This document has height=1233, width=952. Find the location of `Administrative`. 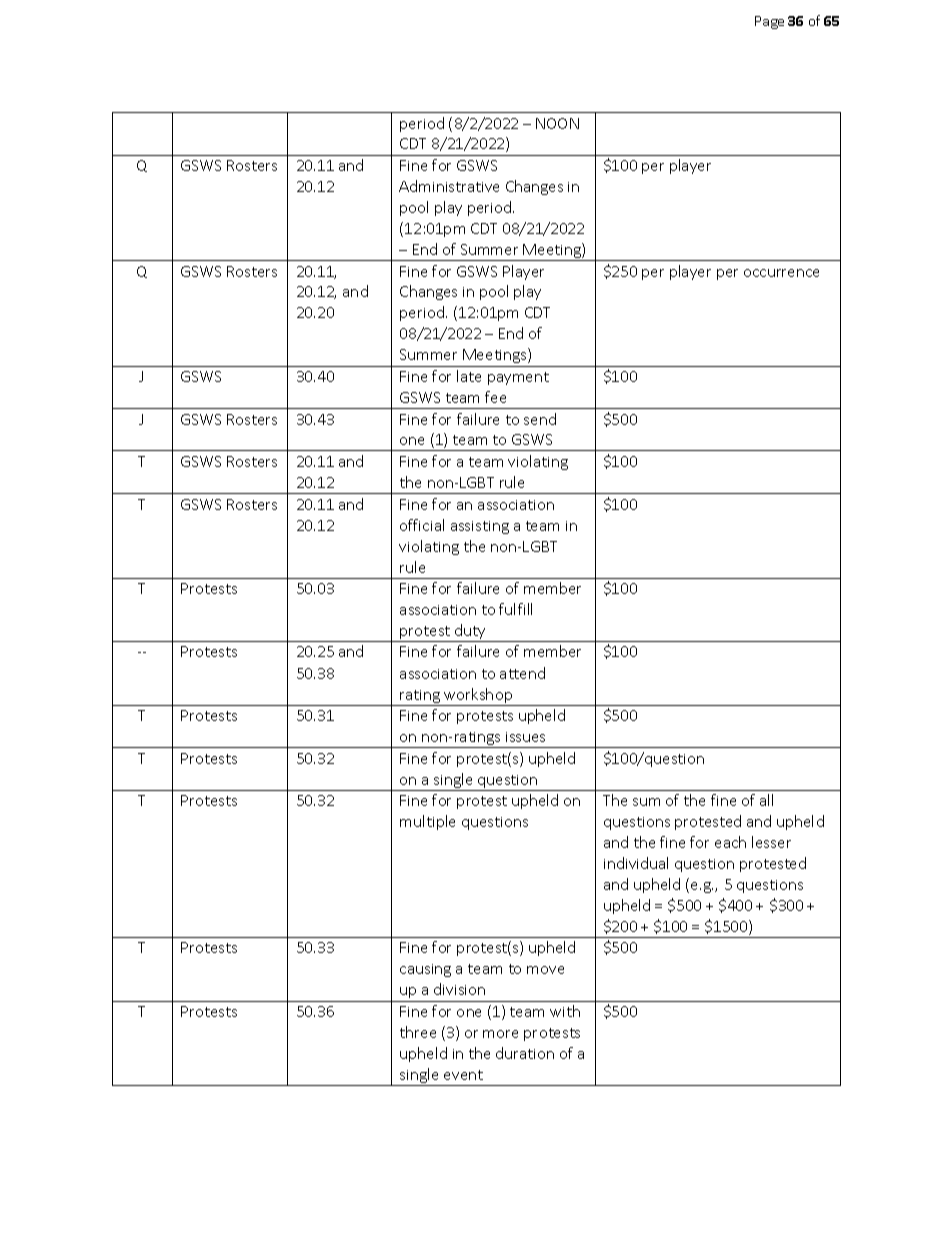

Administrative is located at coordinates (449, 186).
